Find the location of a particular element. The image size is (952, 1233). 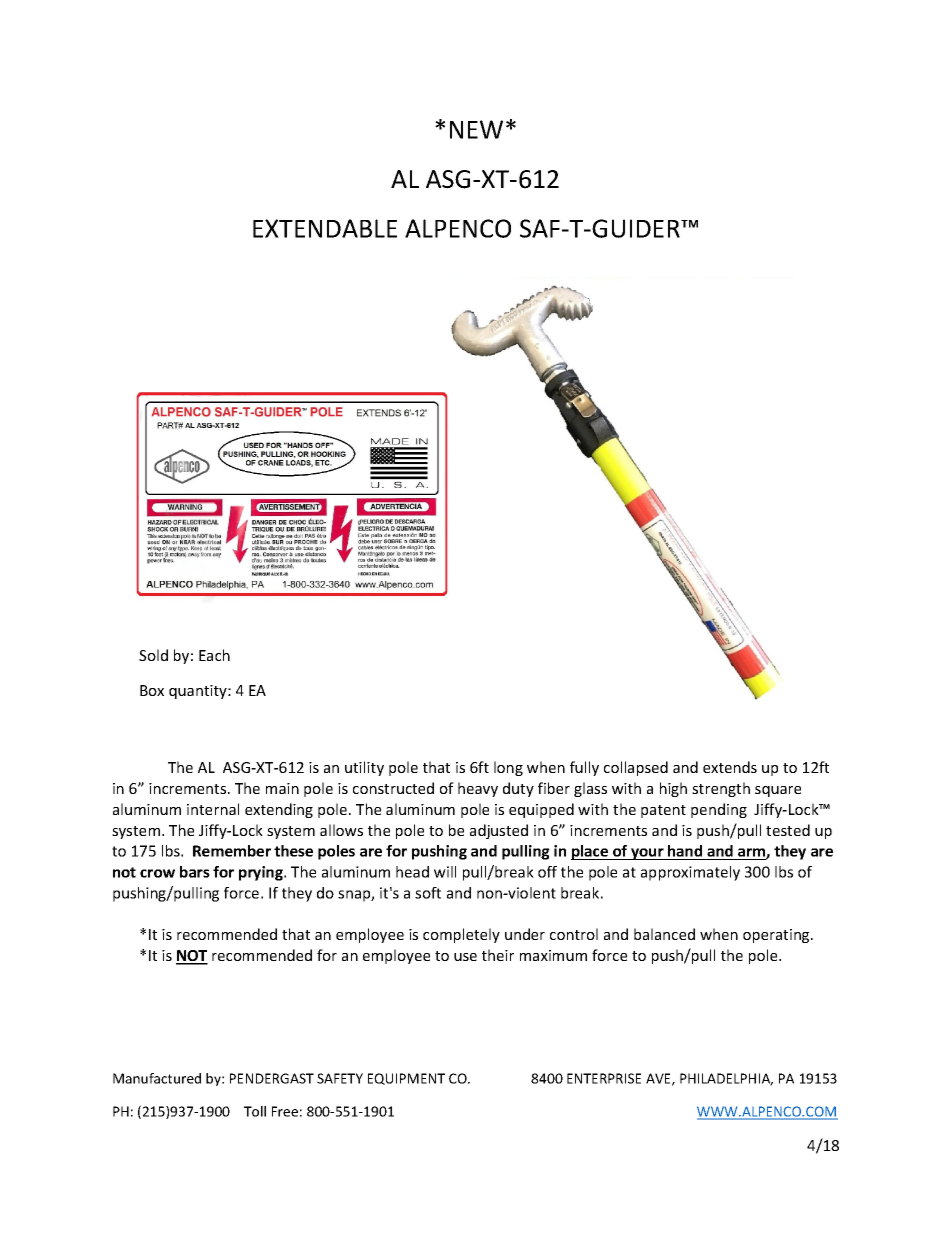

collapsed is located at coordinates (636, 768).
